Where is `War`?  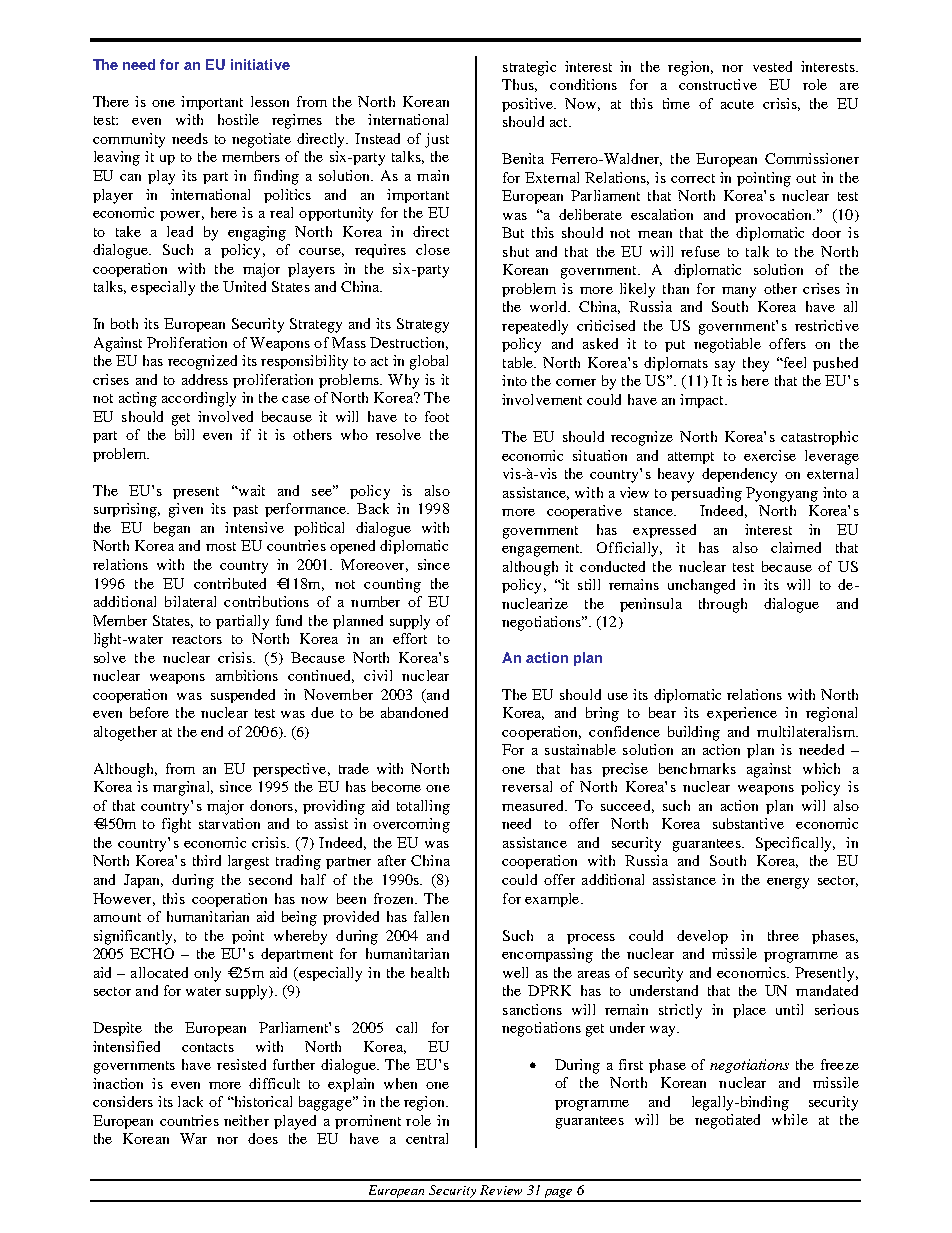
War is located at coordinates (193, 1138).
